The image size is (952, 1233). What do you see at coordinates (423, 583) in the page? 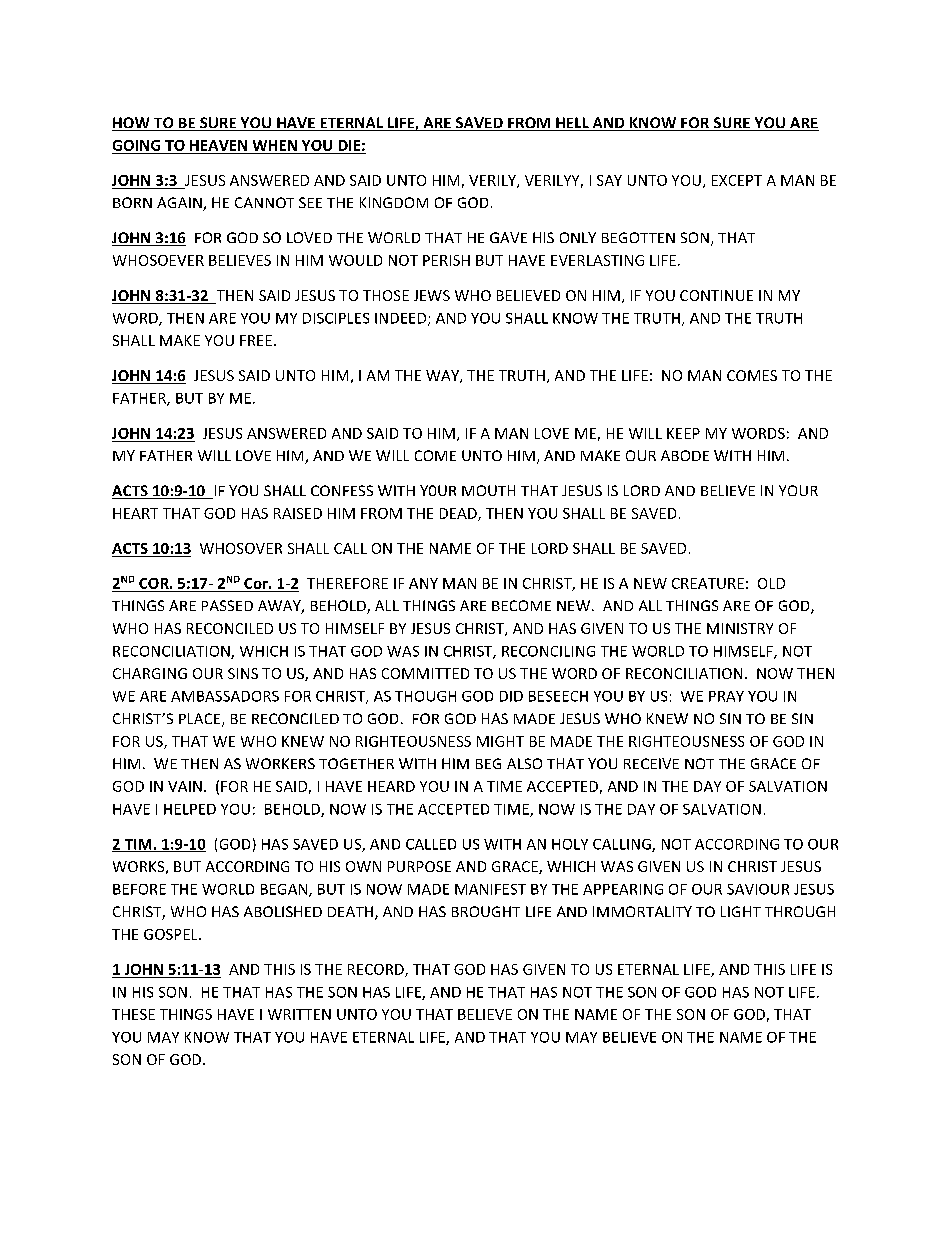
I see `ANY` at bounding box center [423, 583].
